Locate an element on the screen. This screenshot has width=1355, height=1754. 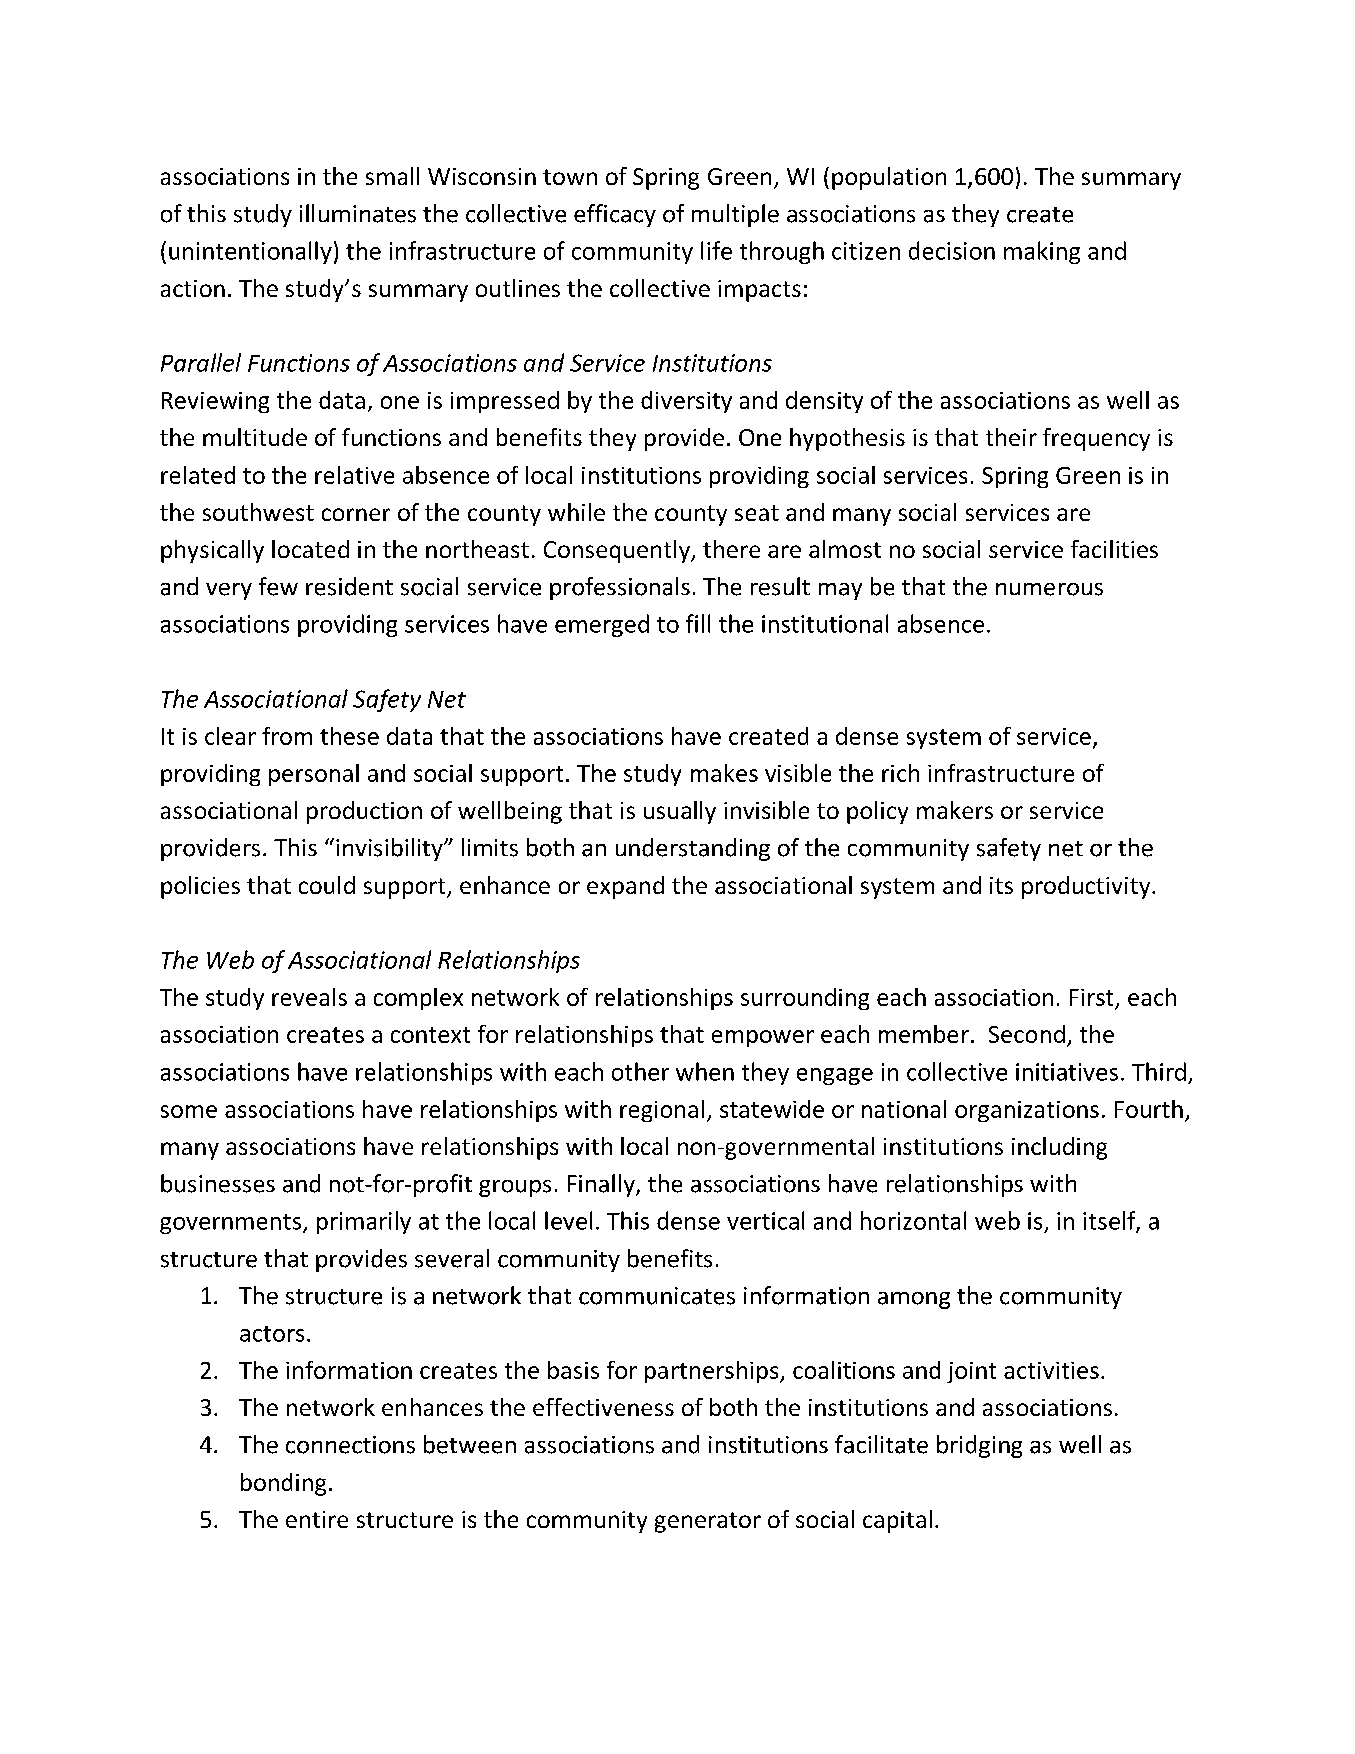
initiatives is located at coordinates (1067, 1072).
